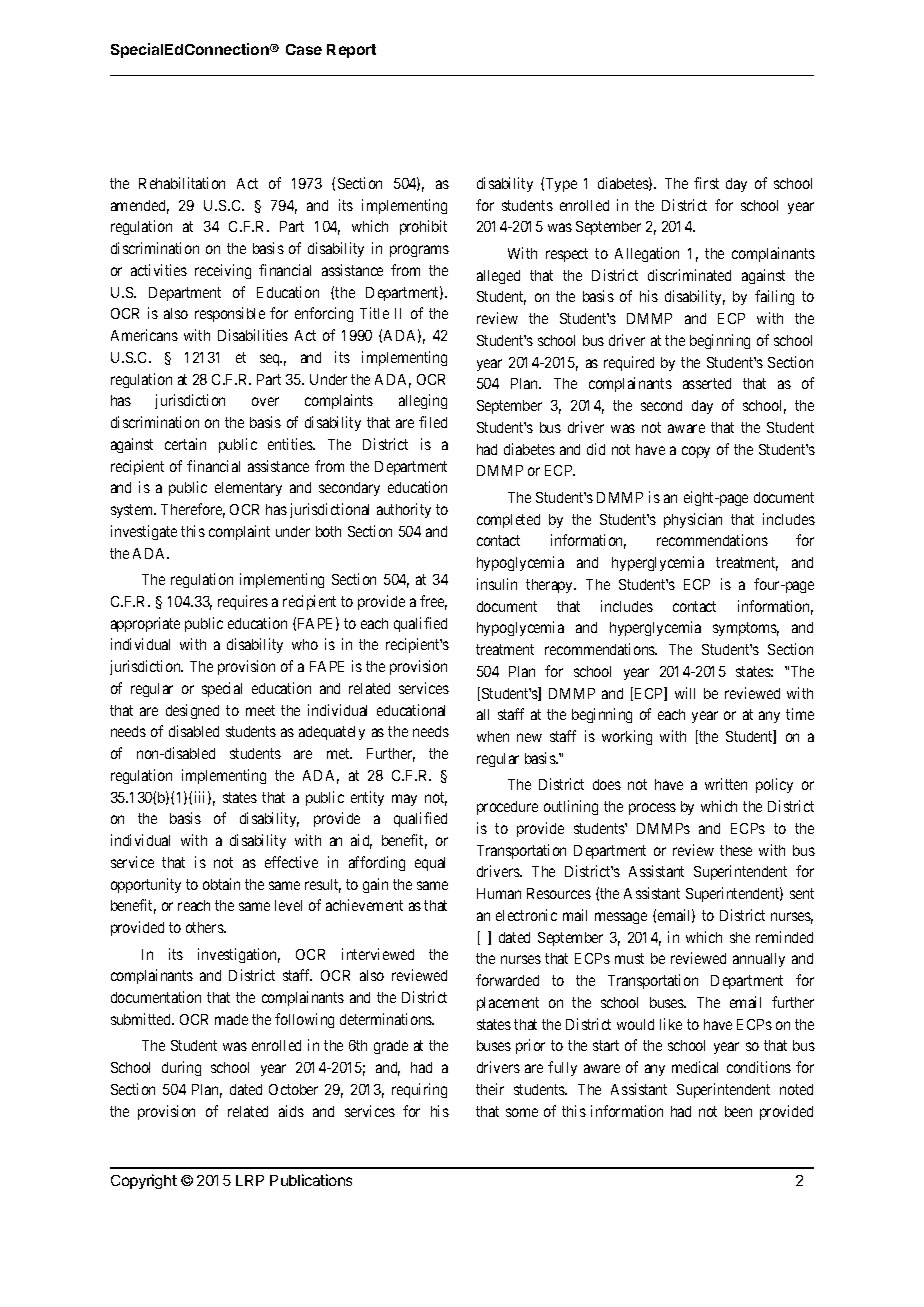  Describe the element at coordinates (433, 422) in the screenshot. I see `filed` at that location.
